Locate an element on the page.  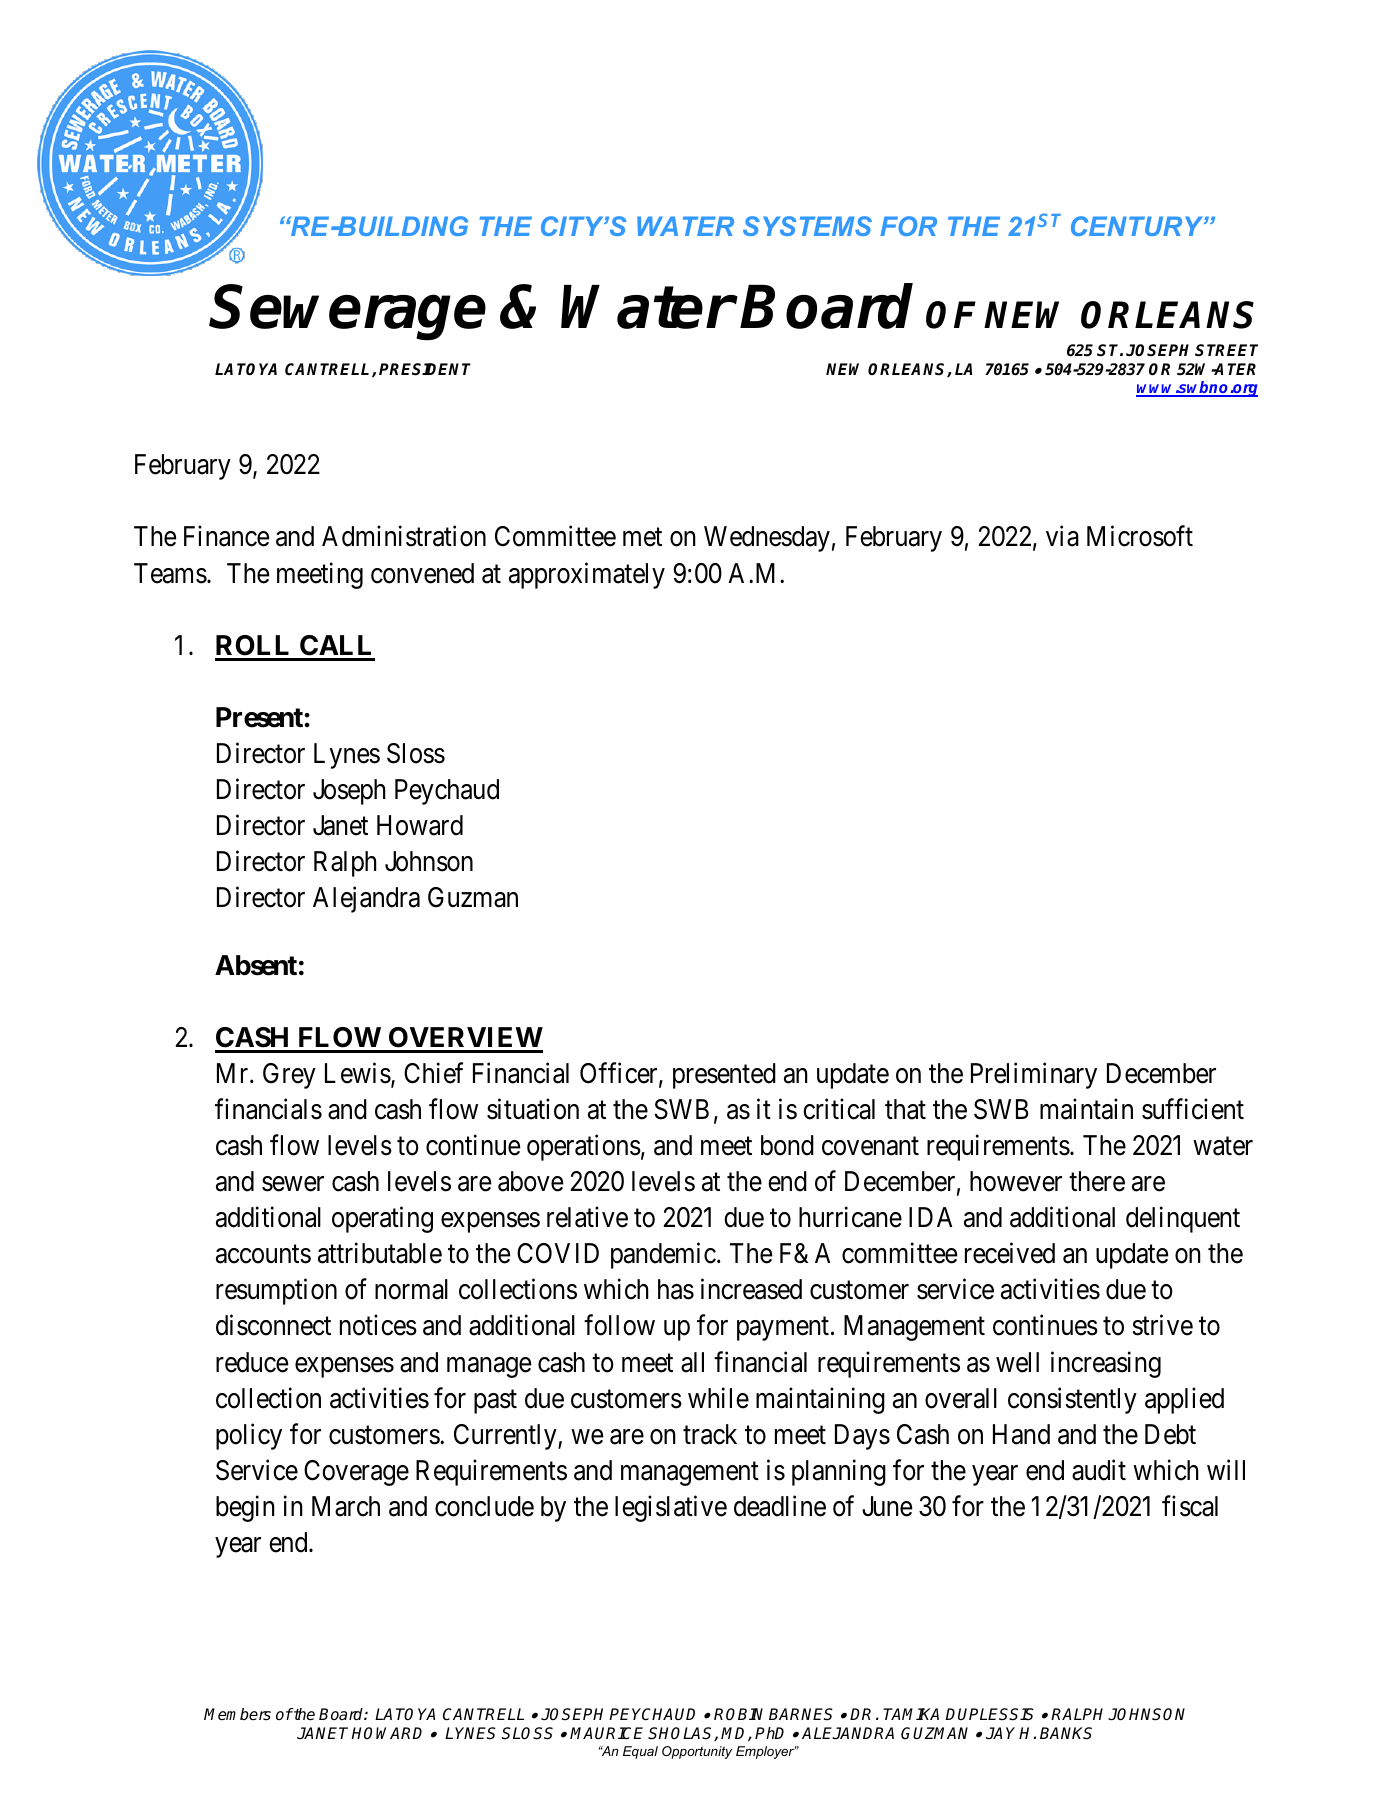
STREET is located at coordinates (1226, 350).
